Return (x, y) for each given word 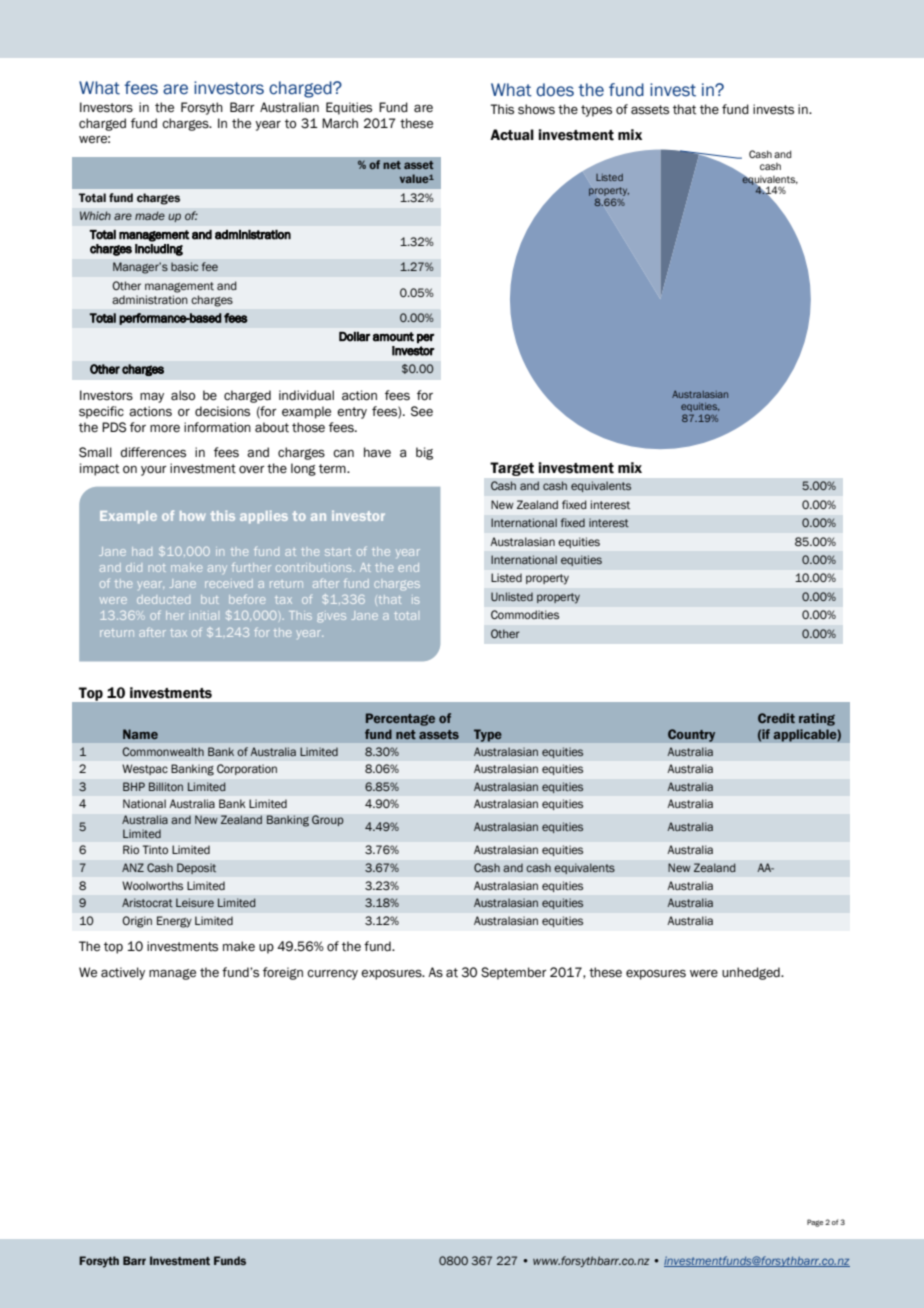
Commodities (525, 614)
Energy (174, 922)
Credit (776, 718)
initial (204, 616)
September (514, 973)
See (422, 411)
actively (123, 973)
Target (512, 469)
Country (692, 735)
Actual (512, 135)
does (555, 90)
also (183, 395)
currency (332, 975)
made (150, 215)
